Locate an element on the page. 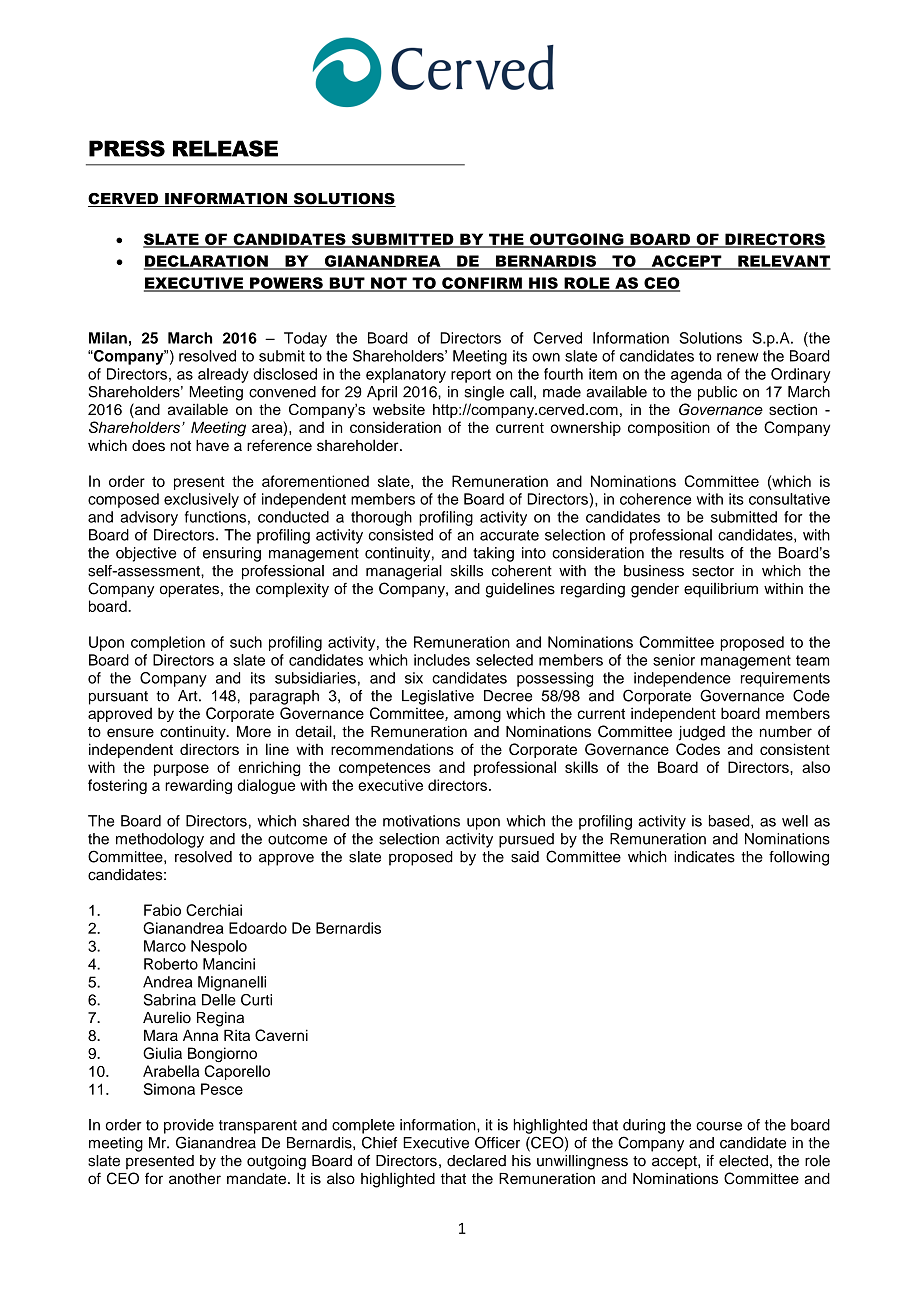 This page has width=924, height=1309. RELEVANT is located at coordinates (783, 262).
